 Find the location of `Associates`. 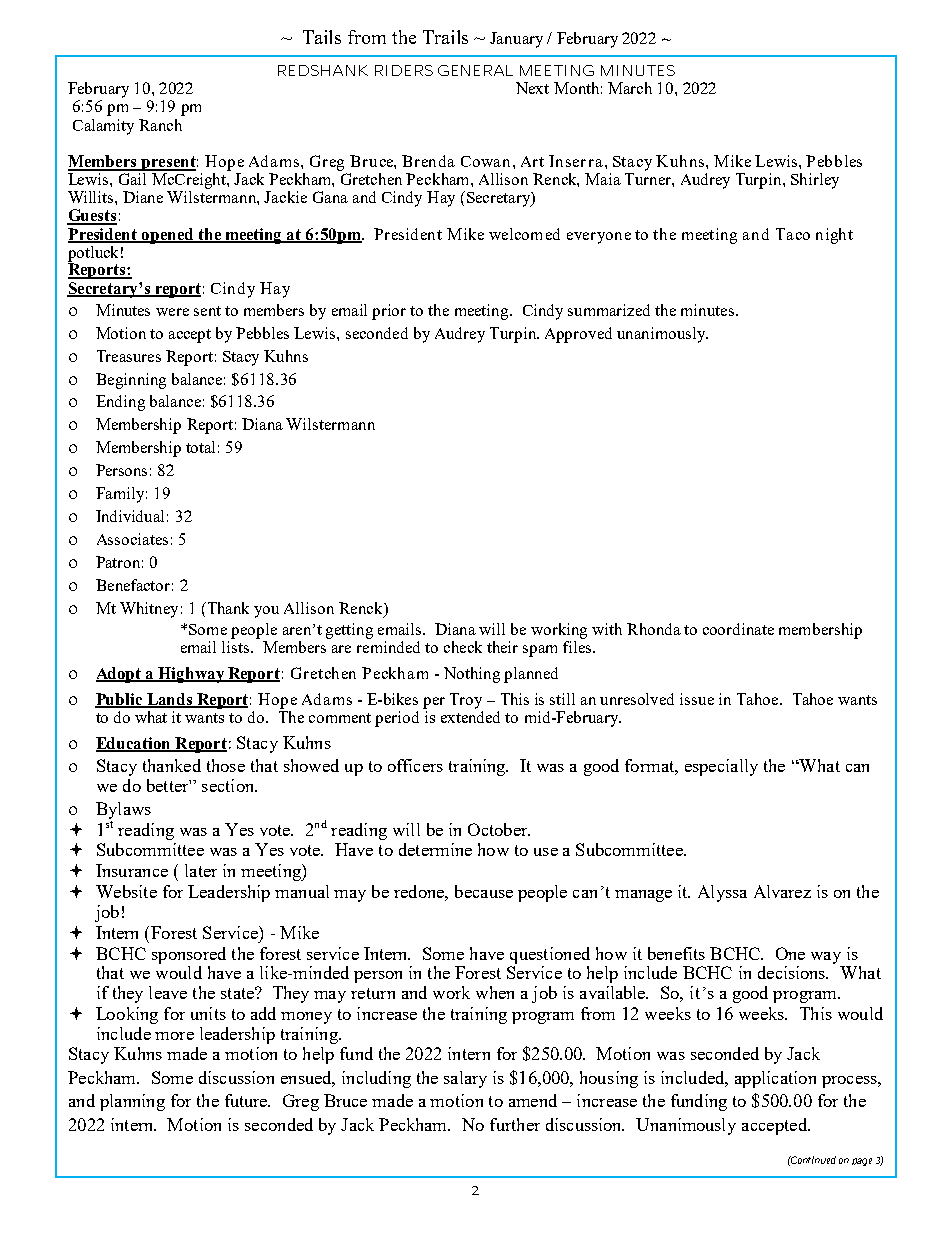

Associates is located at coordinates (132, 539).
